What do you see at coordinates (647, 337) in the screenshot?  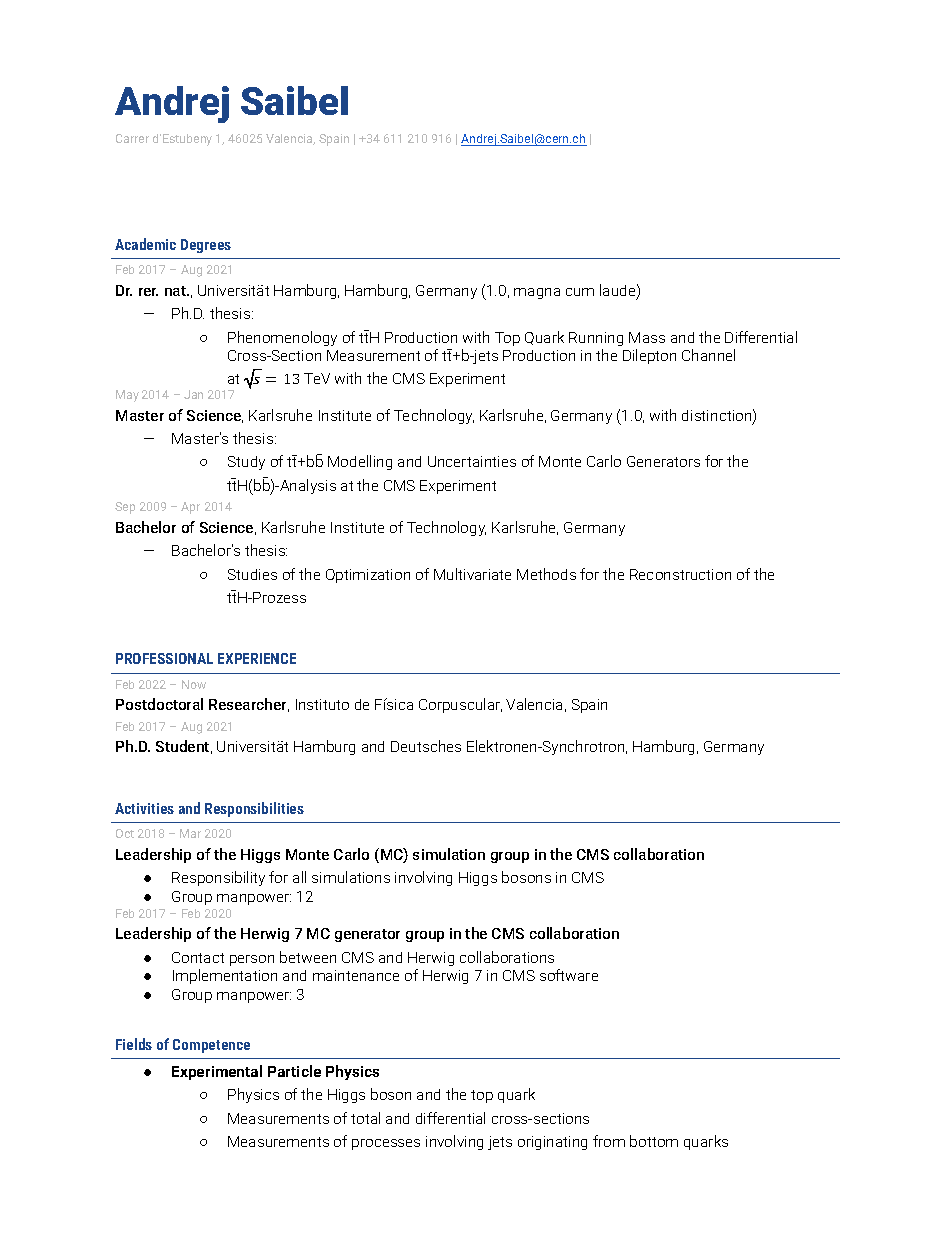 I see `Mass` at bounding box center [647, 337].
